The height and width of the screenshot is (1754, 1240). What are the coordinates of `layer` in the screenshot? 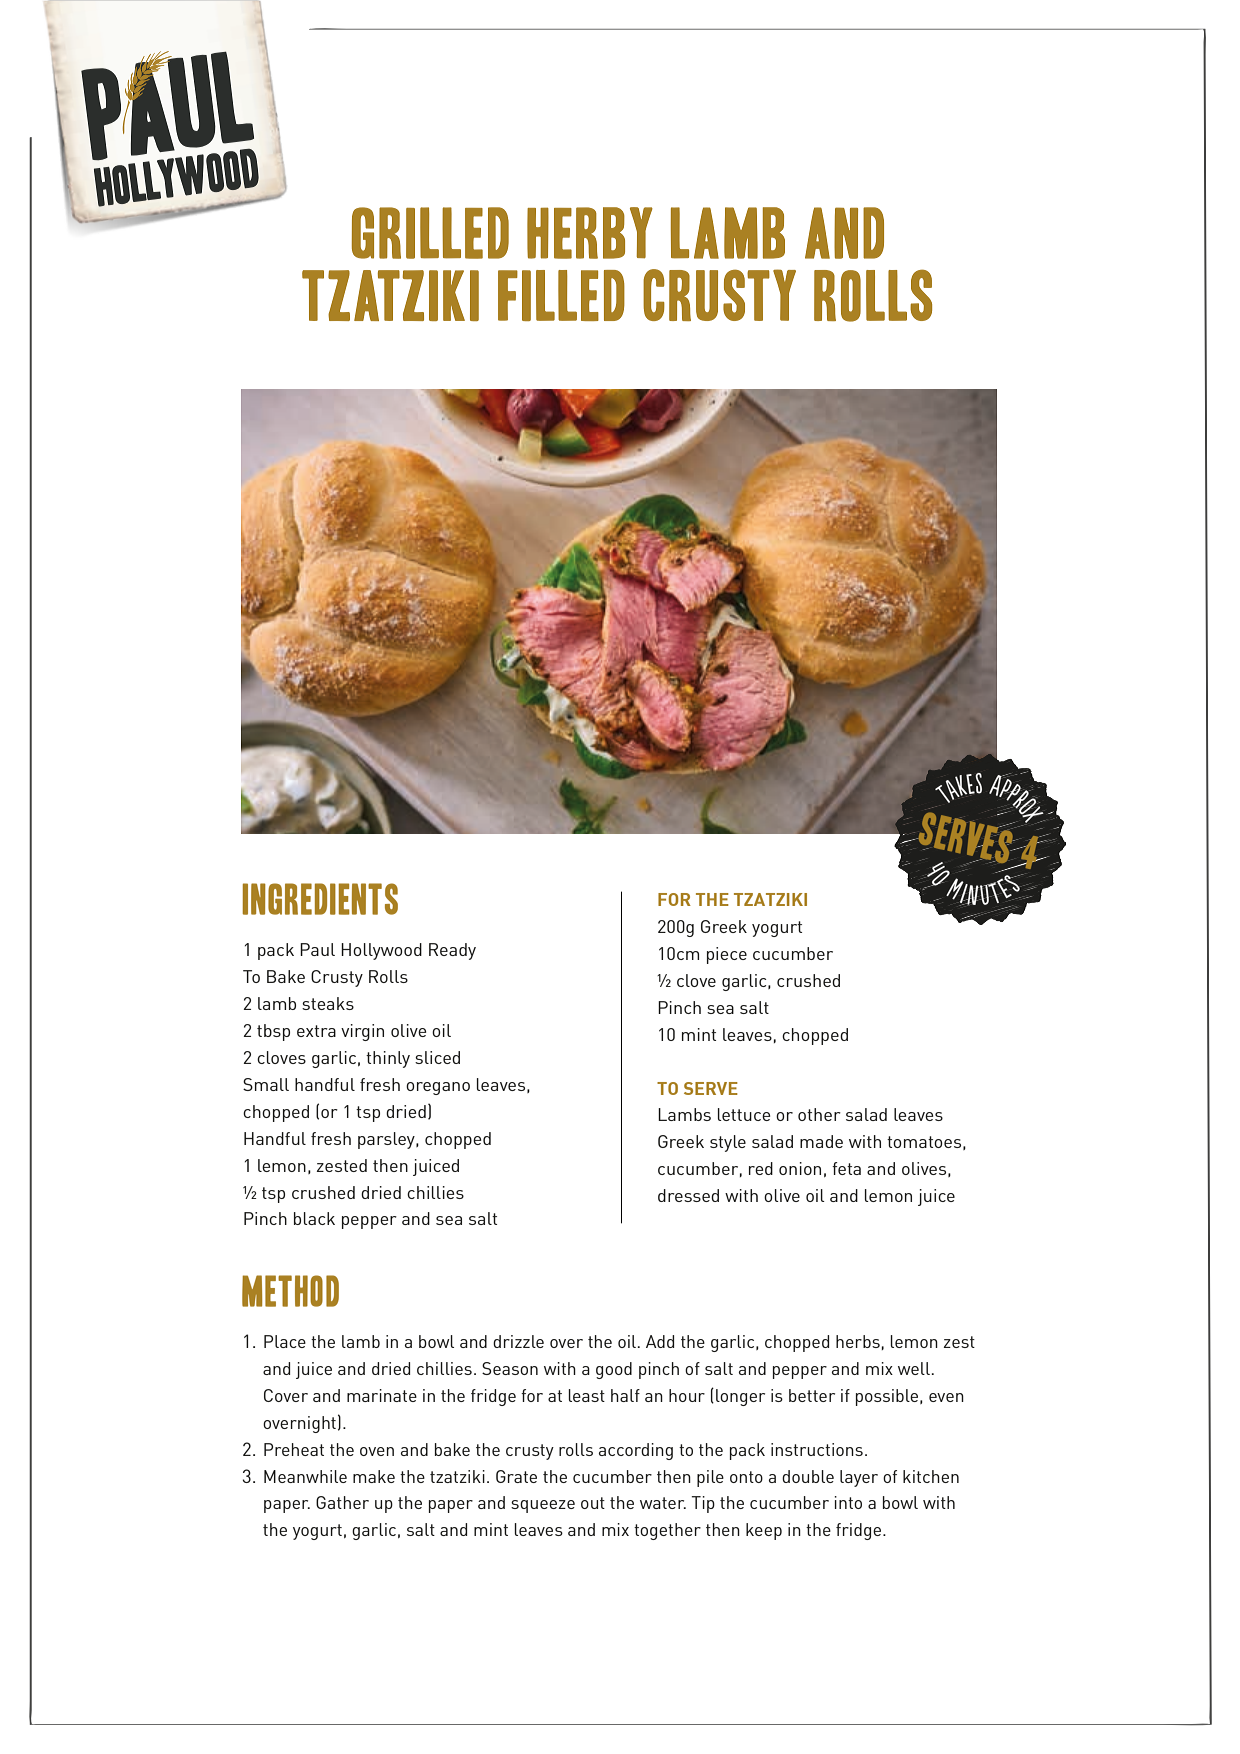 It's located at (859, 1478).
